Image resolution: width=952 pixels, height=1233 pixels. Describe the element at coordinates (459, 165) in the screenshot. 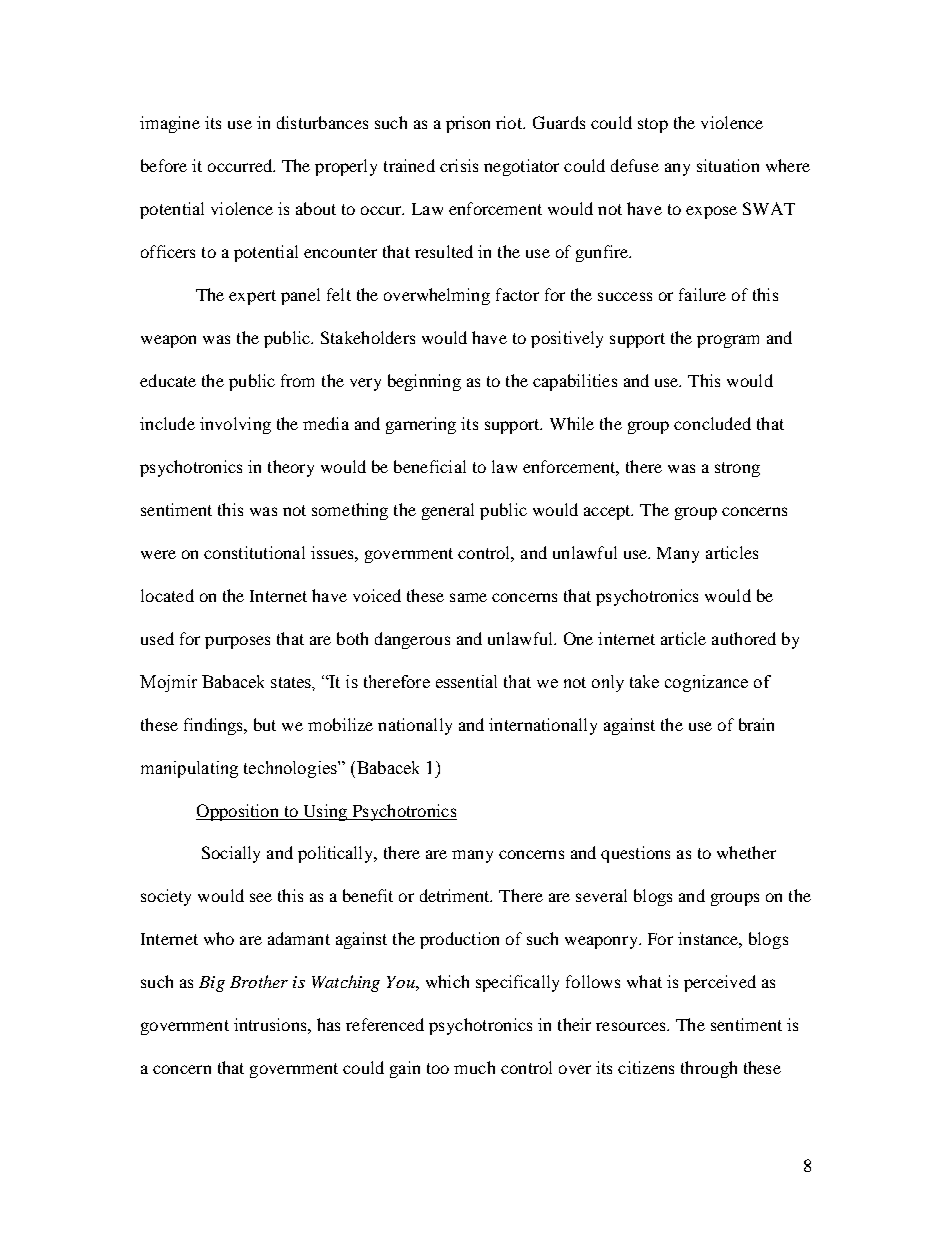

I see `crisis` at that location.
